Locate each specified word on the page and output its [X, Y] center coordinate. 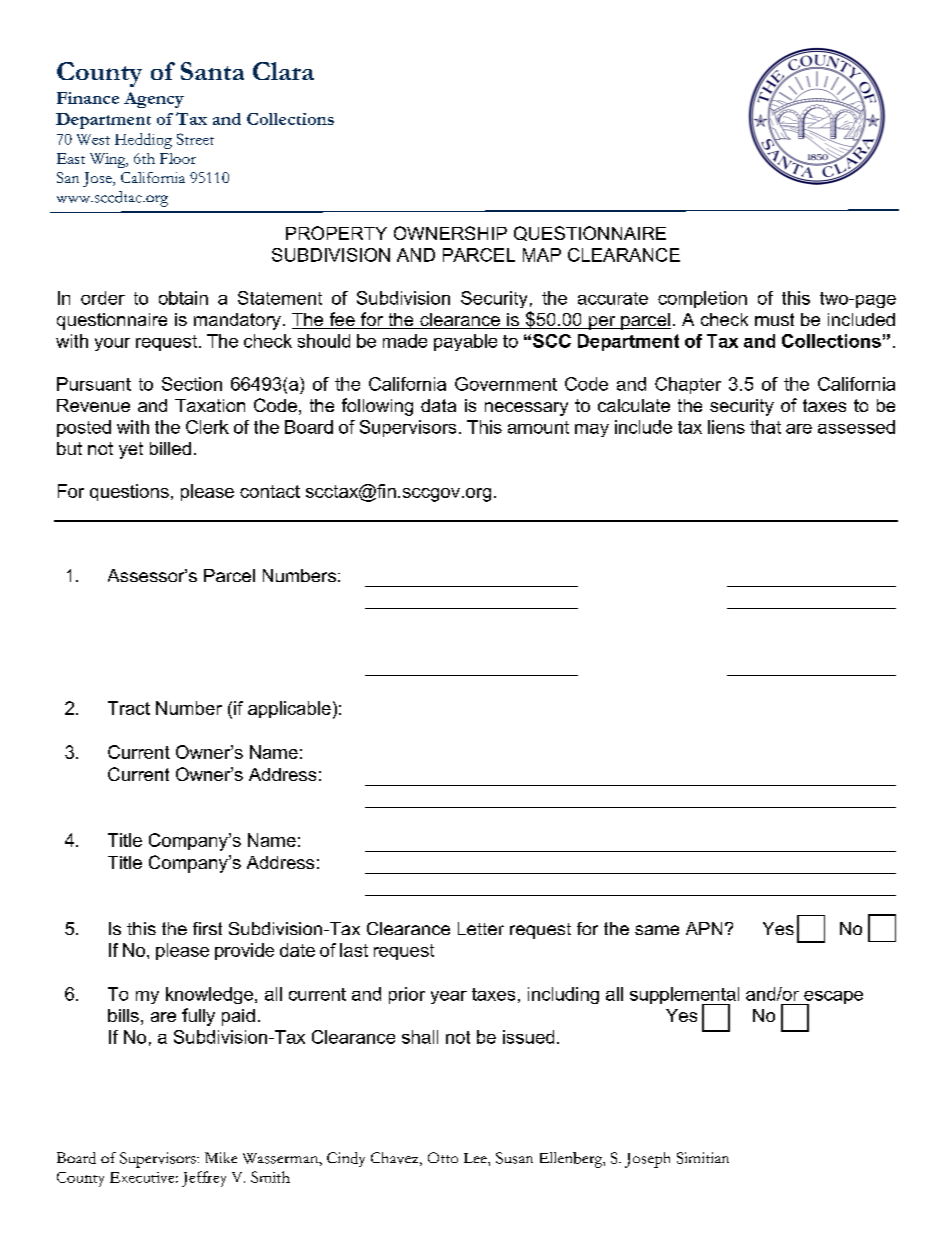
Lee [476, 1158]
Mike [221, 1157]
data [438, 405]
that [765, 427]
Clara [283, 71]
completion [702, 299]
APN [704, 928]
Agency [154, 100]
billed [170, 448]
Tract [129, 708]
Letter [481, 928]
